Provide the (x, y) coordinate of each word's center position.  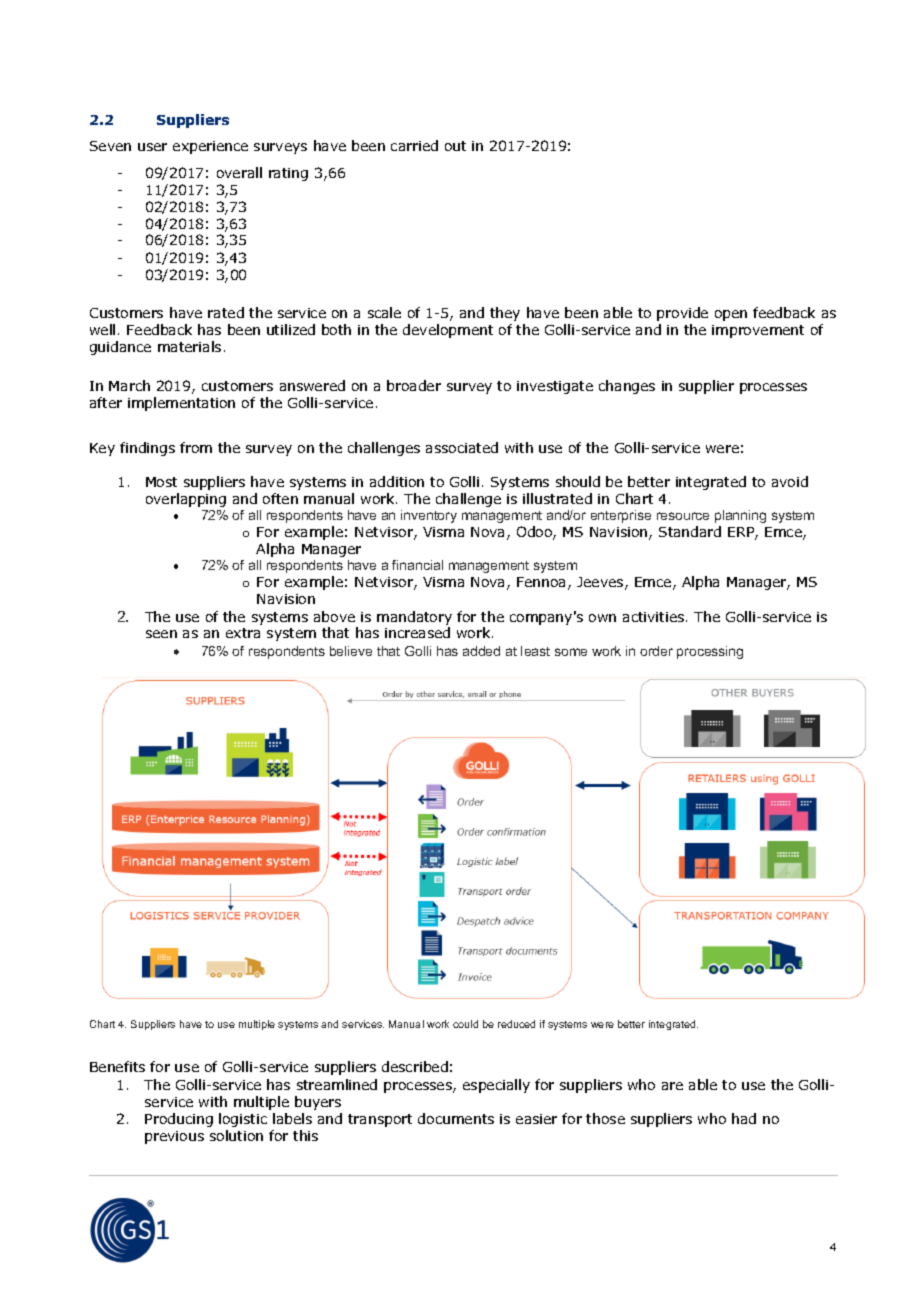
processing (710, 652)
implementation (181, 404)
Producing (179, 1120)
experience (210, 147)
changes (627, 387)
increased (417, 632)
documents (456, 1118)
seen (161, 634)
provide (682, 314)
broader (414, 385)
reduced (516, 1024)
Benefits (117, 1066)
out (455, 146)
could (465, 1024)
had (744, 1118)
